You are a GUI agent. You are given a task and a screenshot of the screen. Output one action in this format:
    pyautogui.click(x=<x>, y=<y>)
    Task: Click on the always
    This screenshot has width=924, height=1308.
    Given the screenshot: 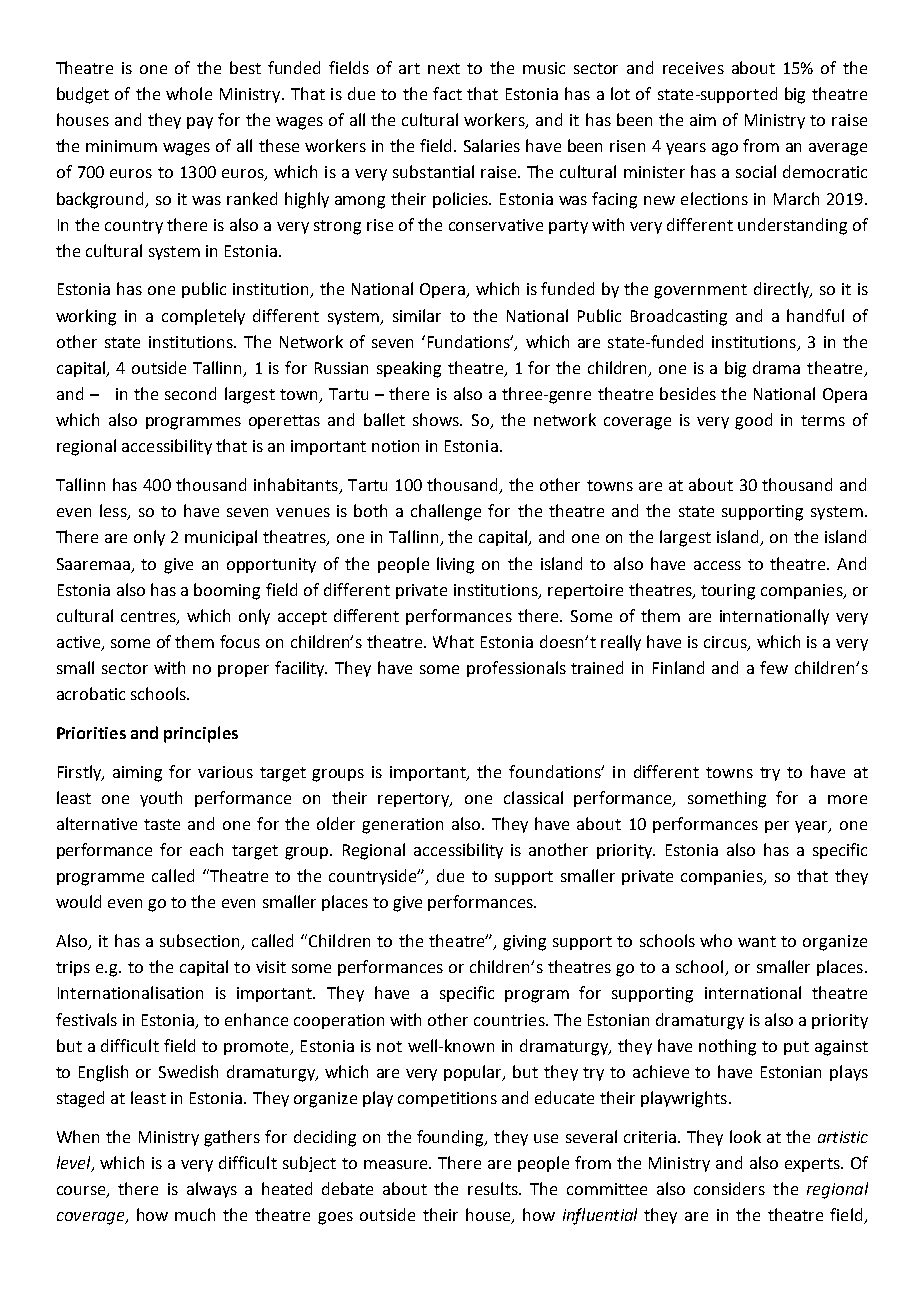 What is the action you would take?
    pyautogui.click(x=212, y=1190)
